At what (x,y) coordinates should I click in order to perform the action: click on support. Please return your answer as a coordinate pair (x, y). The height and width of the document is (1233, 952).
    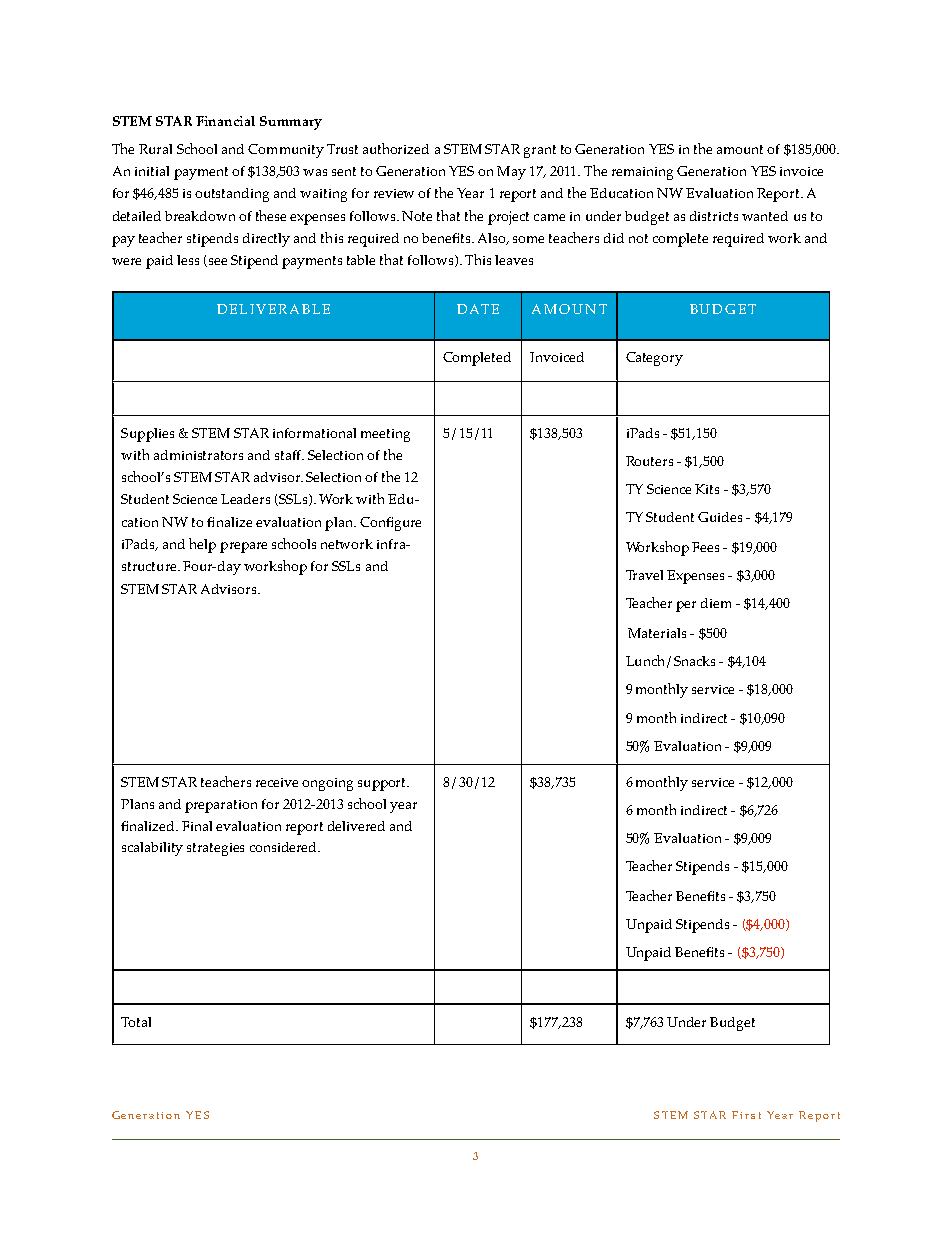
    Looking at the image, I should click on (383, 784).
